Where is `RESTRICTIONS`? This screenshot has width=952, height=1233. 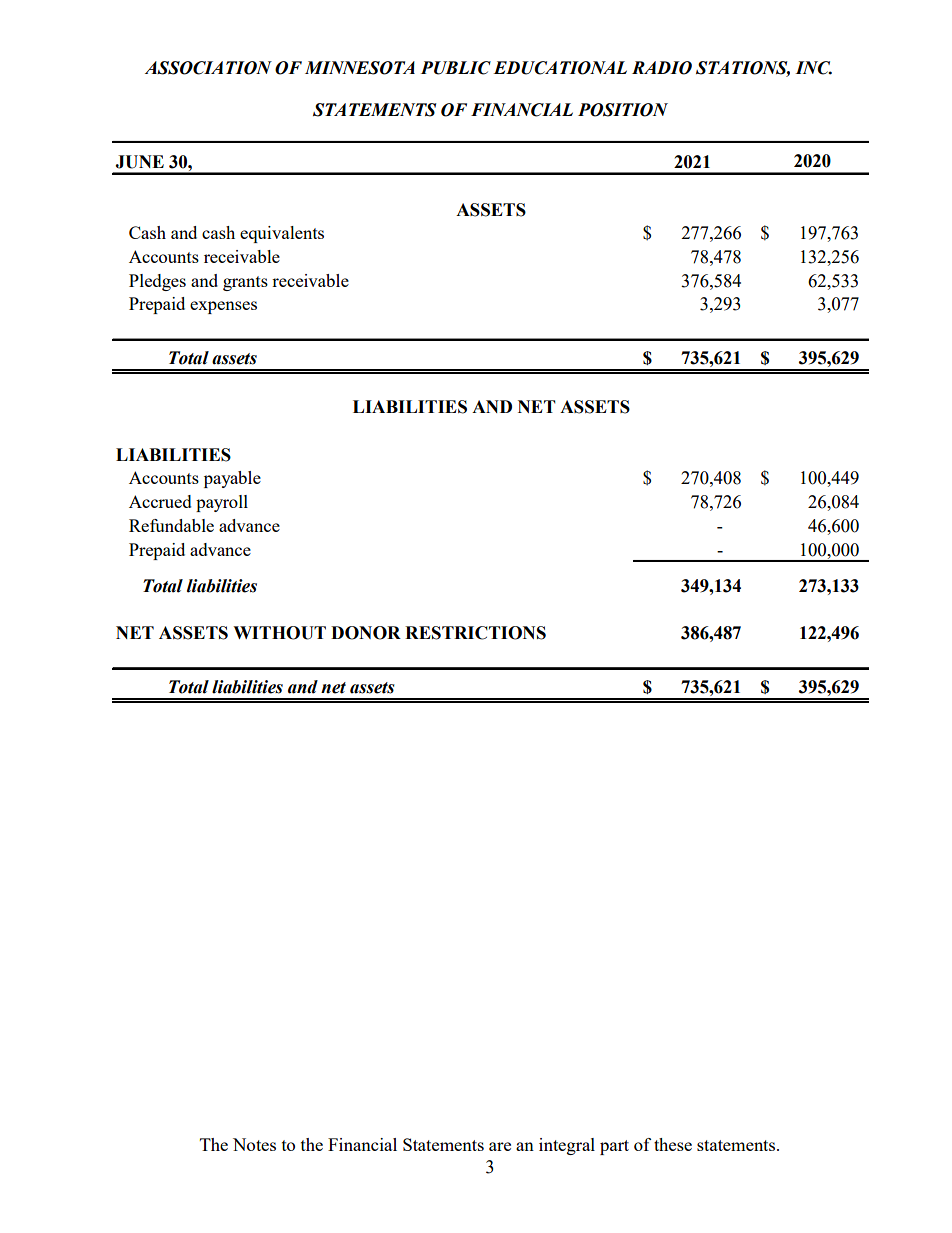 RESTRICTIONS is located at coordinates (475, 633).
